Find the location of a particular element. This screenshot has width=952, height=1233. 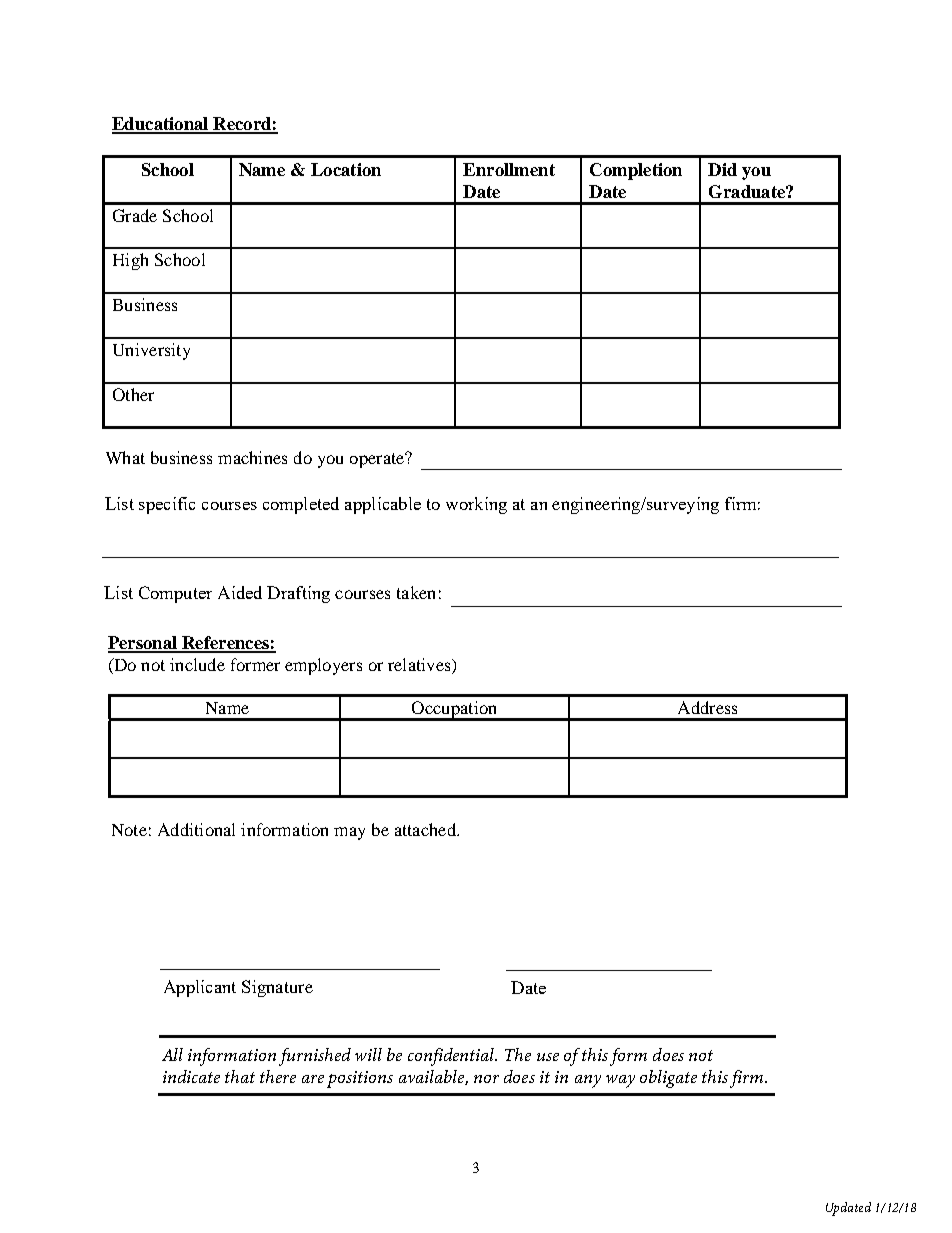

working is located at coordinates (476, 505).
